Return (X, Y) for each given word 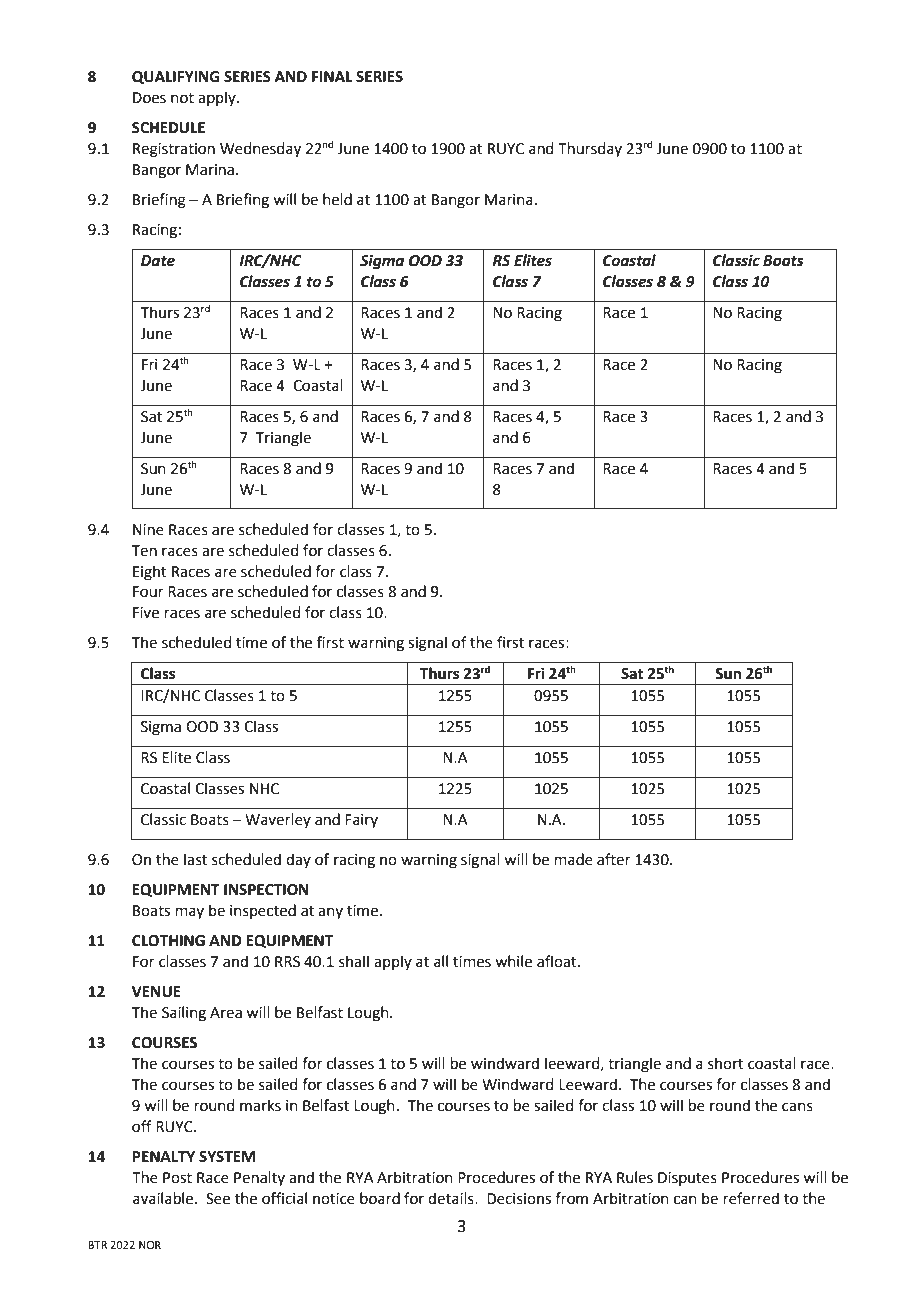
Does (149, 98)
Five (146, 613)
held (337, 199)
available (164, 1198)
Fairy (361, 821)
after (614, 859)
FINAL (332, 76)
